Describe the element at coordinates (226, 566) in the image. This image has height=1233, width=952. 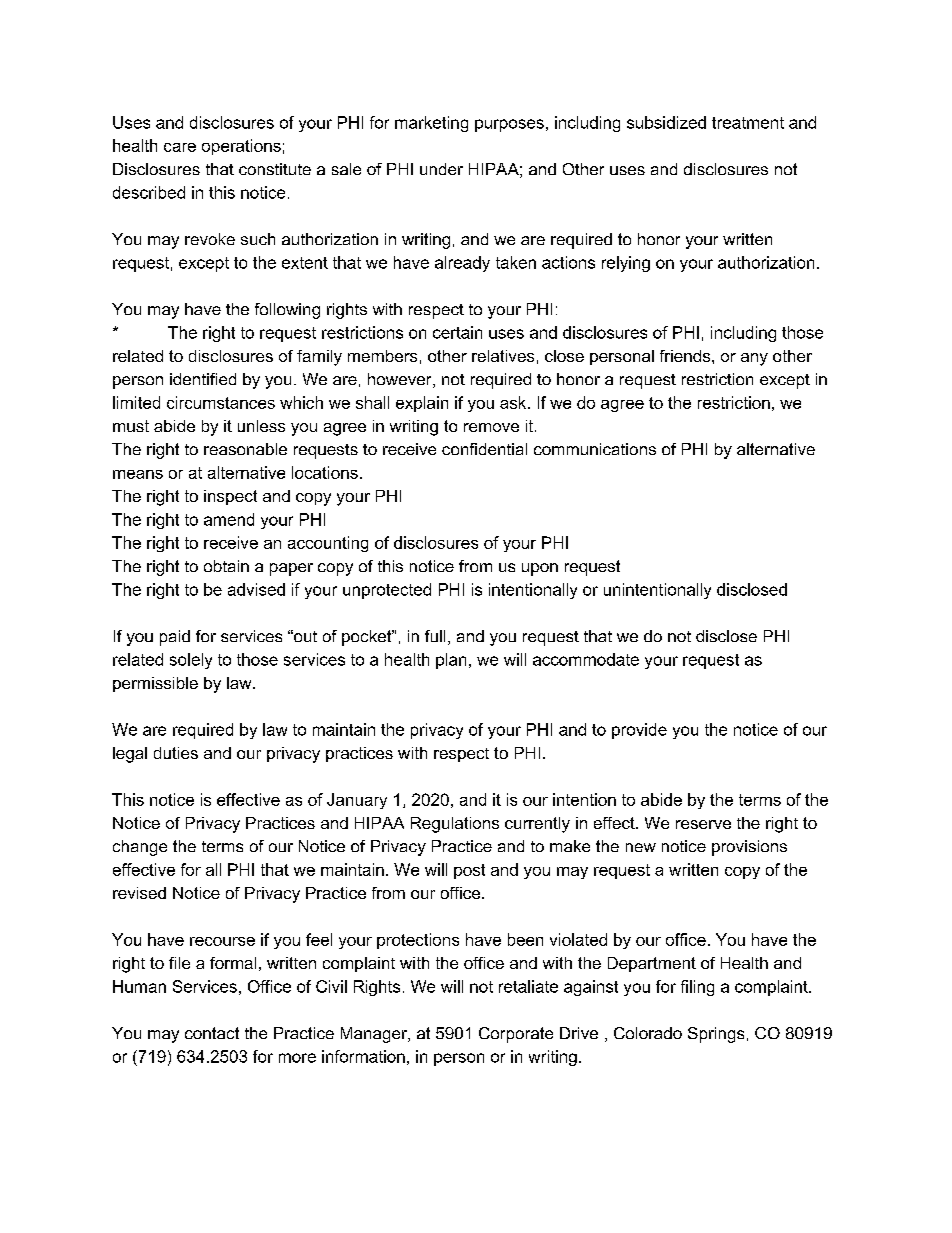
I see `obtain` at that location.
